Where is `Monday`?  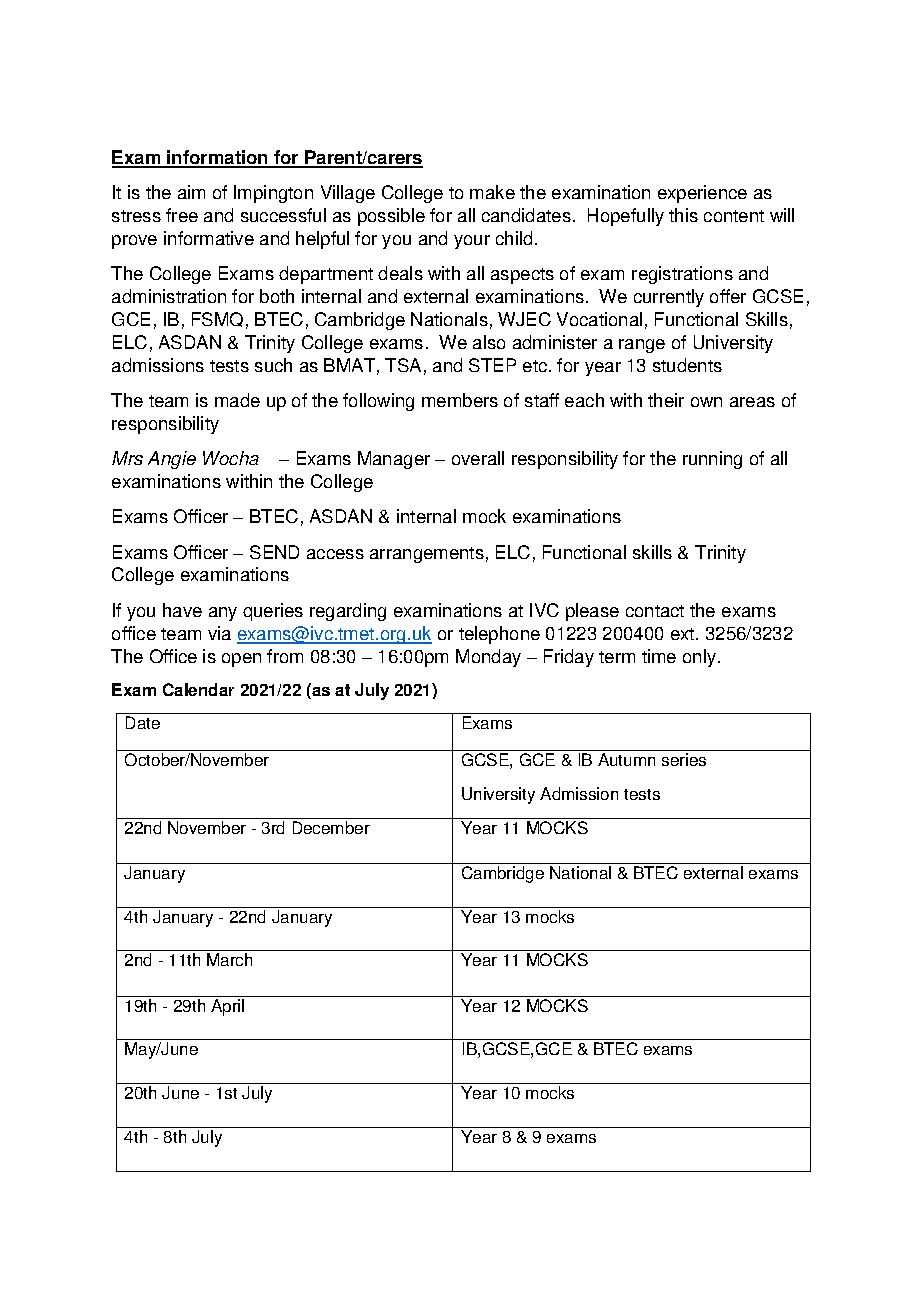 Monday is located at coordinates (488, 658).
